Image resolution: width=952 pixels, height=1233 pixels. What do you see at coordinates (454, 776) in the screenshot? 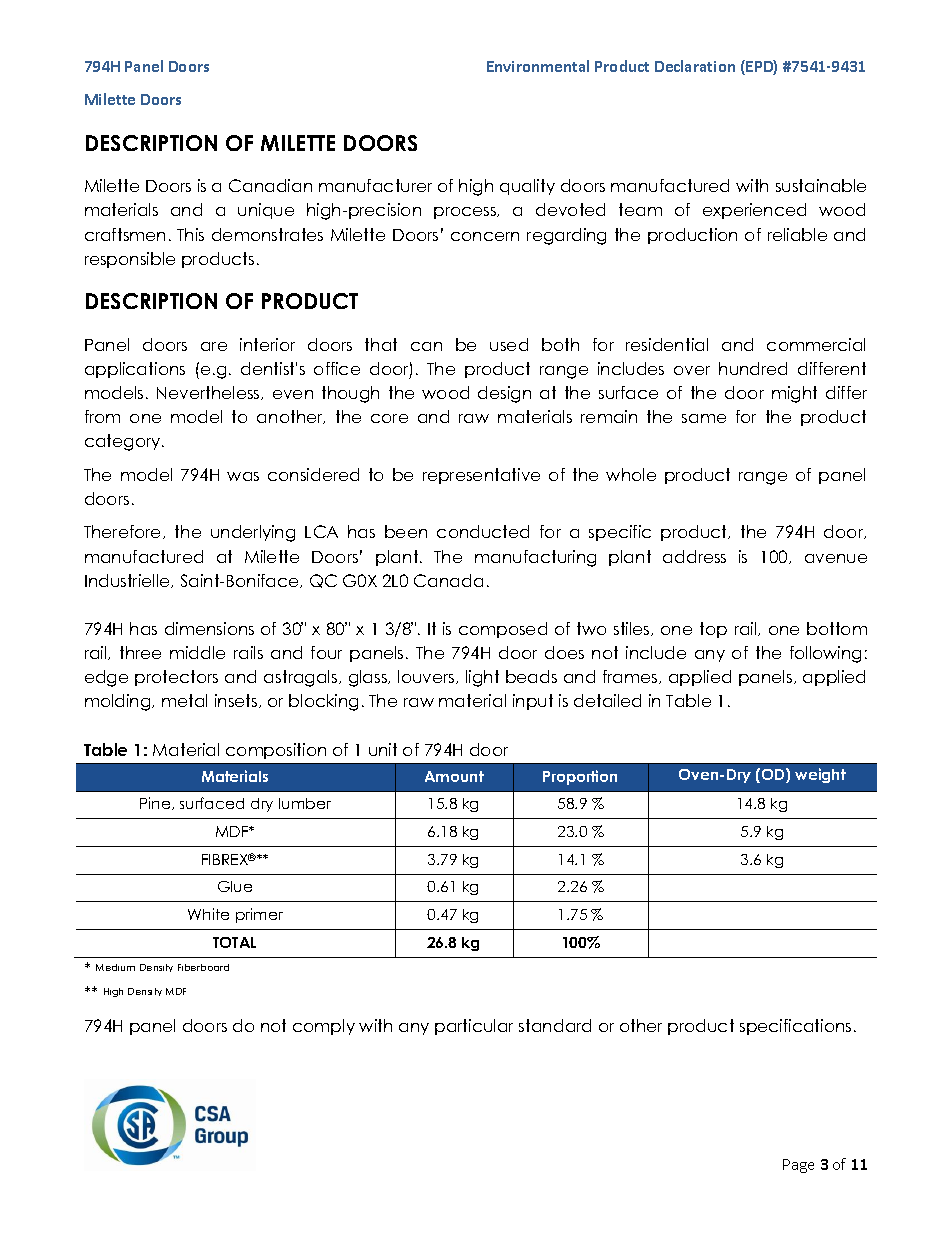
I see `Amount` at bounding box center [454, 776].
